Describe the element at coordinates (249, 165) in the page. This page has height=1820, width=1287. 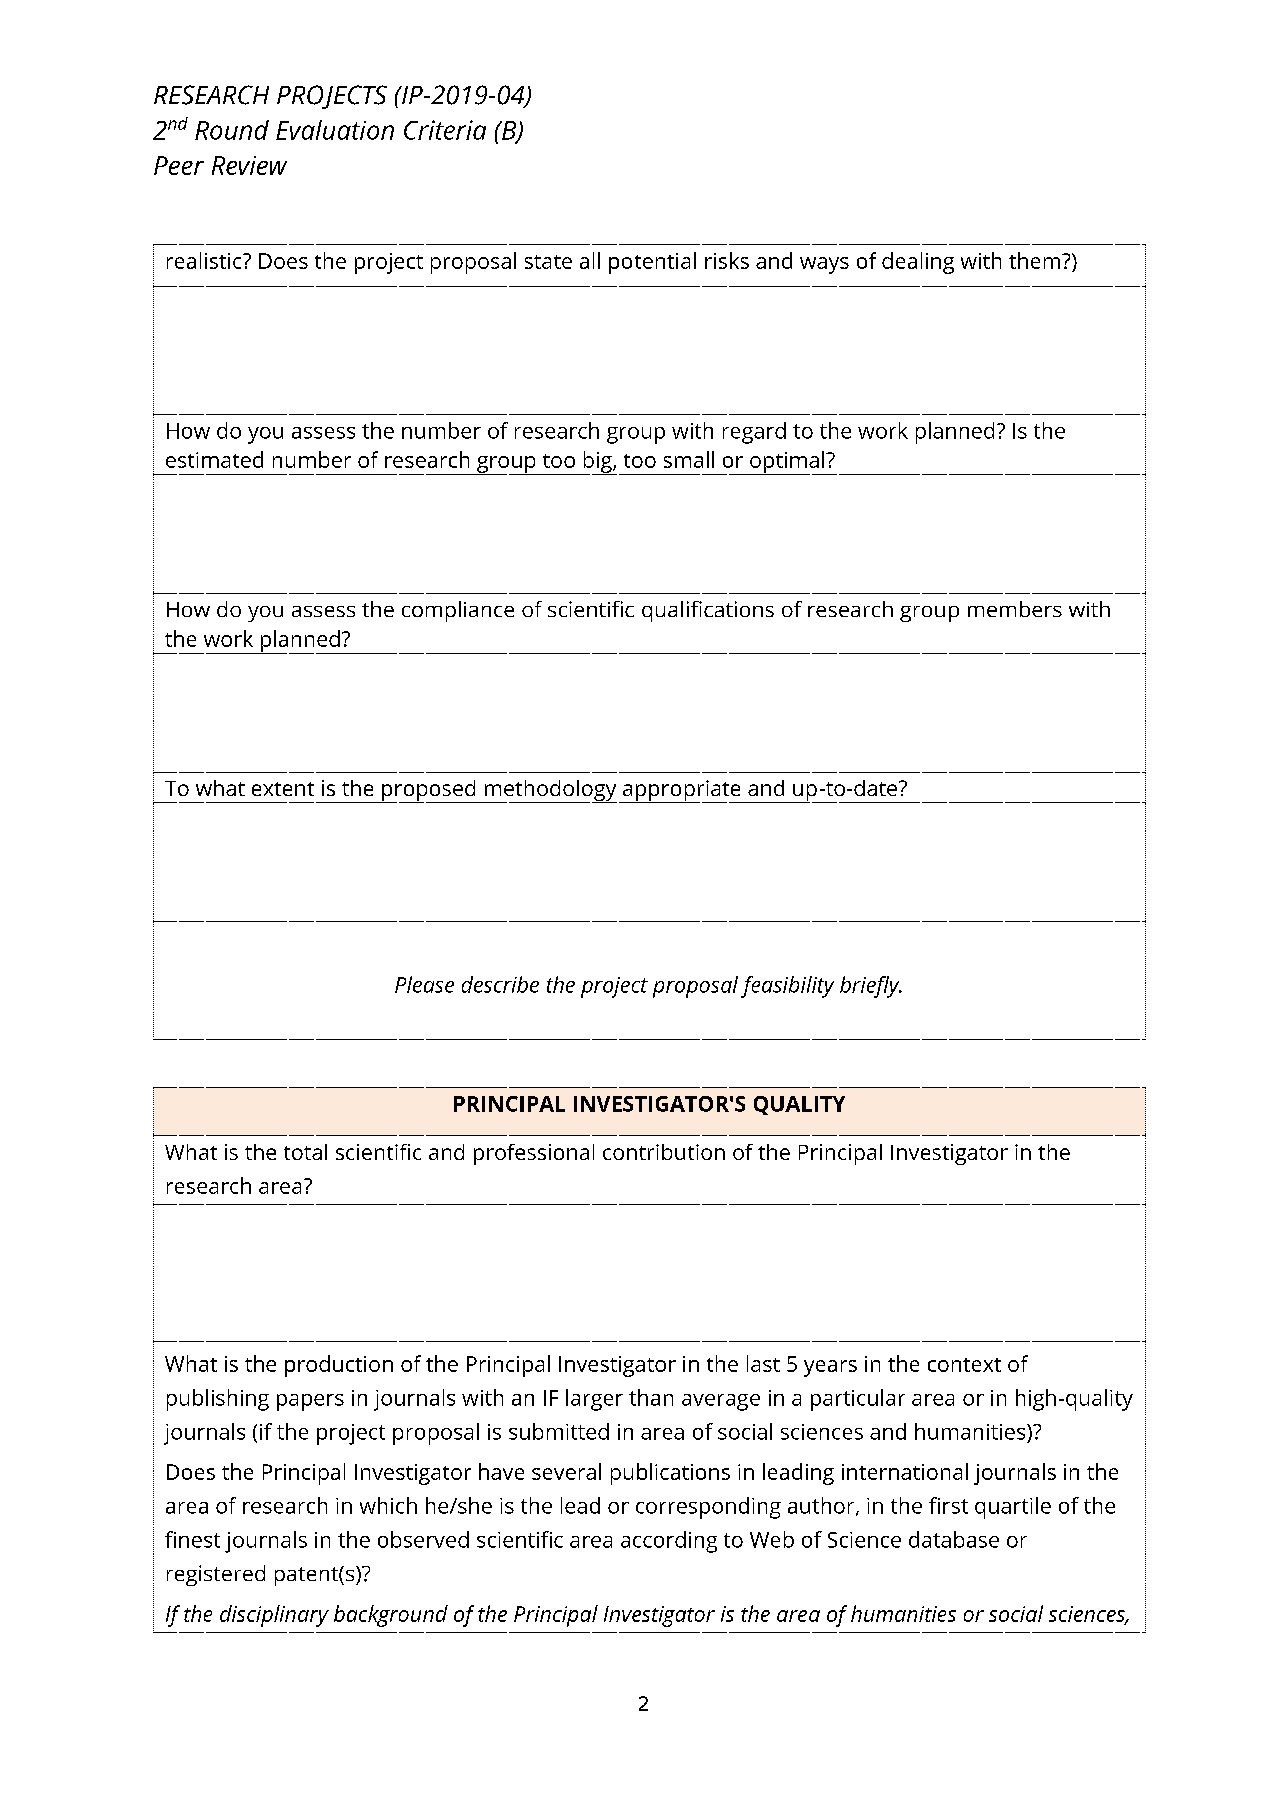
I see `Review` at that location.
